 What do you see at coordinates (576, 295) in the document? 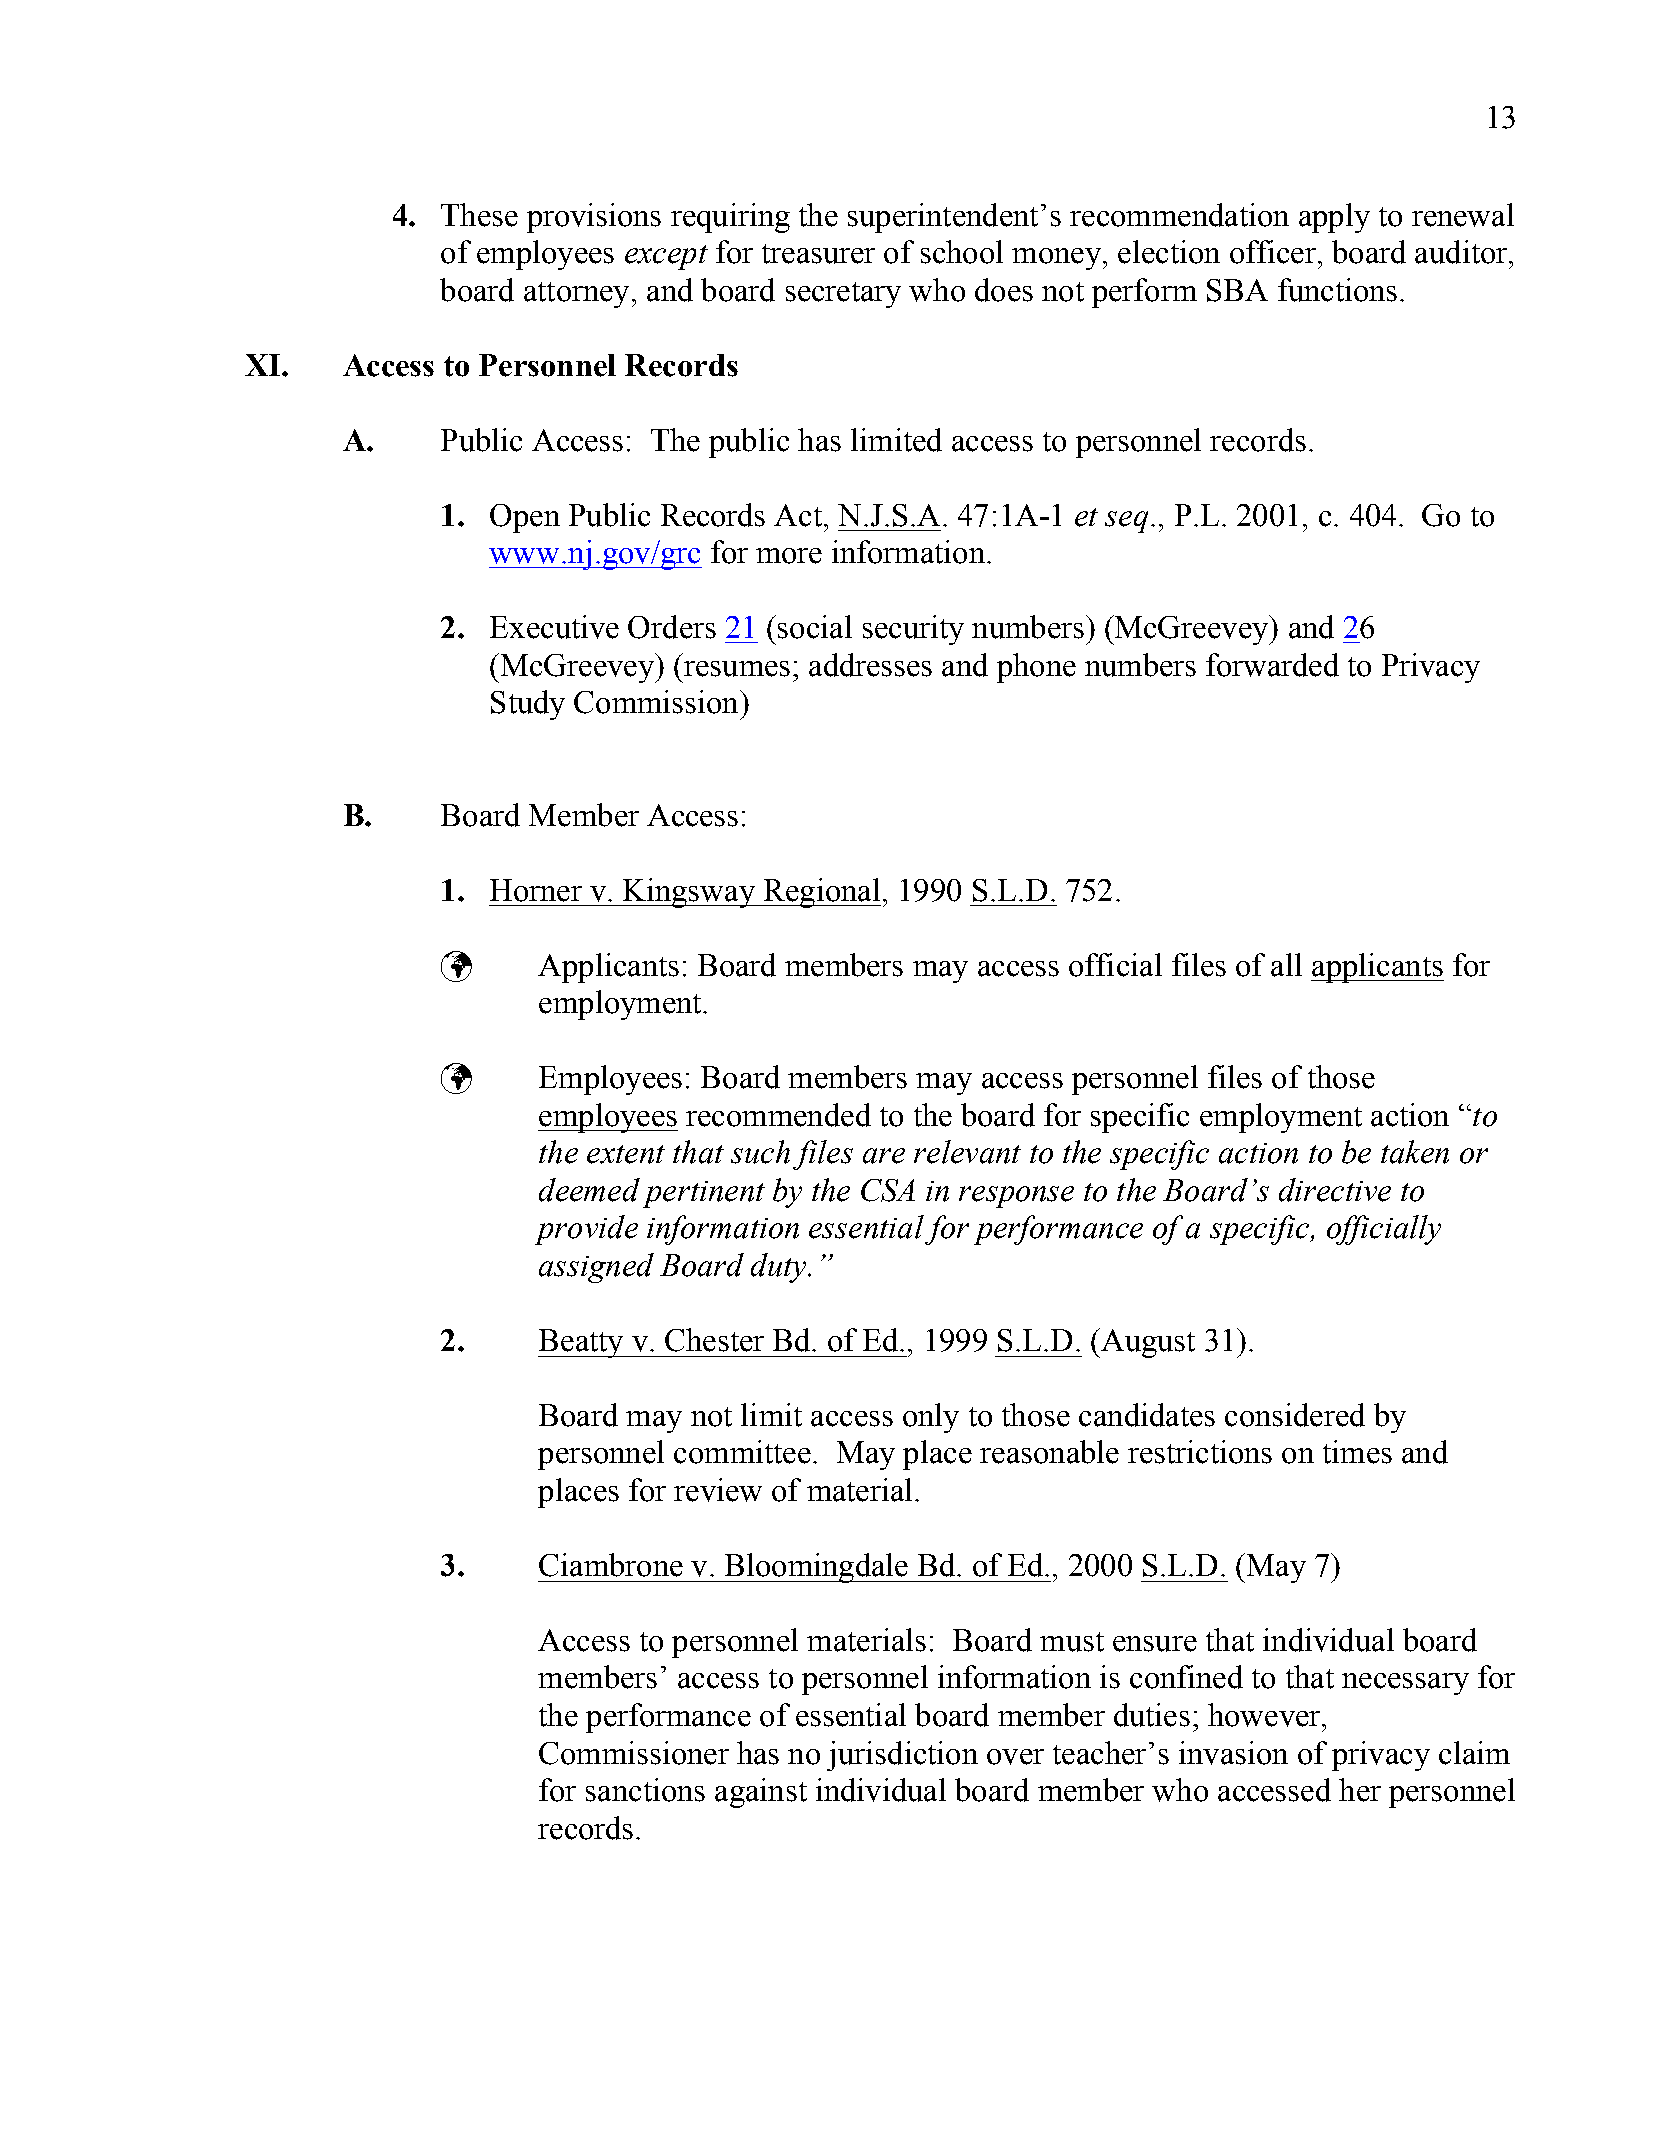
I see `attorney` at bounding box center [576, 295].
